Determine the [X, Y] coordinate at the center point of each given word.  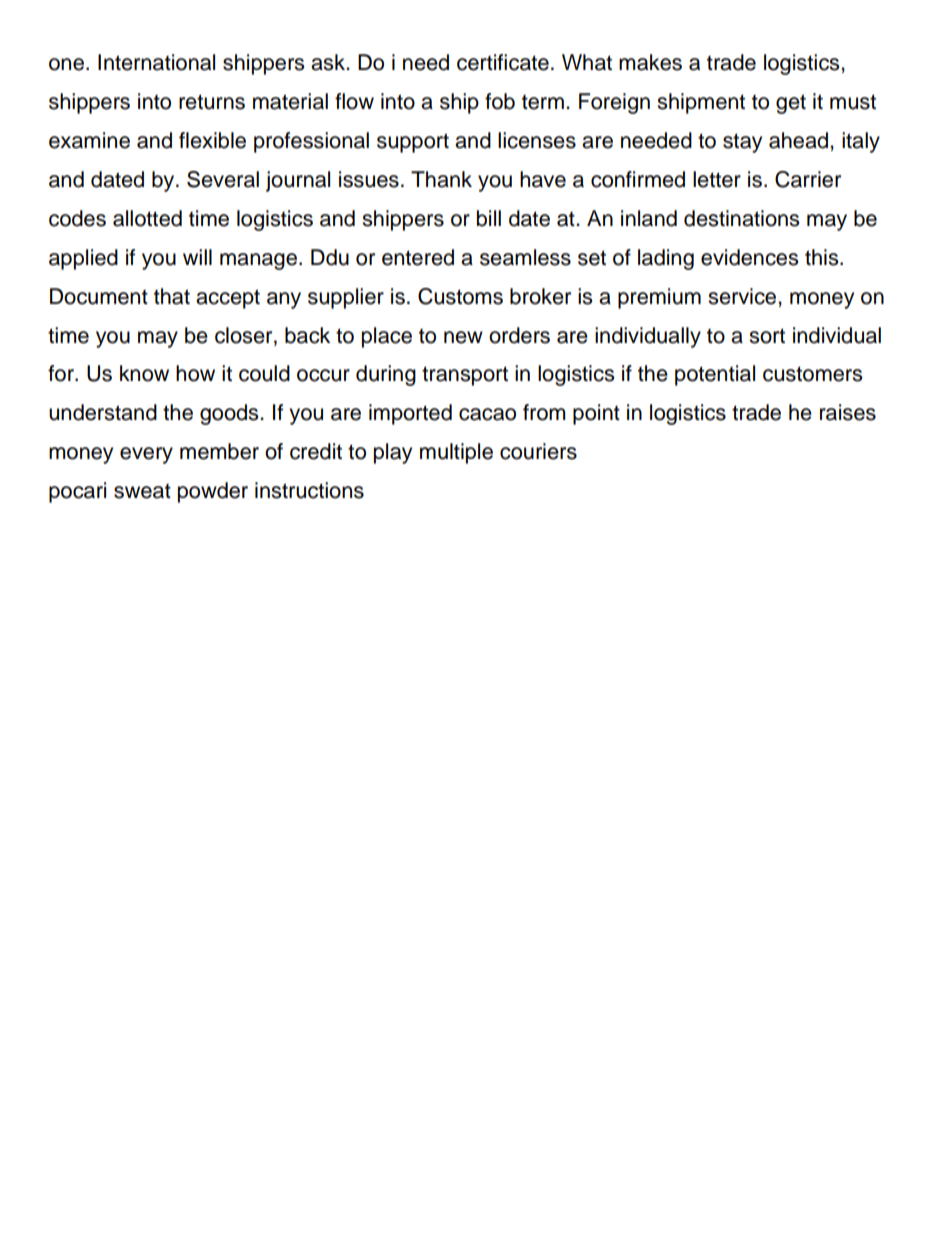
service [743, 296]
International [156, 62]
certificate [503, 62]
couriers [538, 451]
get [791, 104]
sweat [142, 491]
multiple [456, 453]
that [172, 296]
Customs [460, 296]
